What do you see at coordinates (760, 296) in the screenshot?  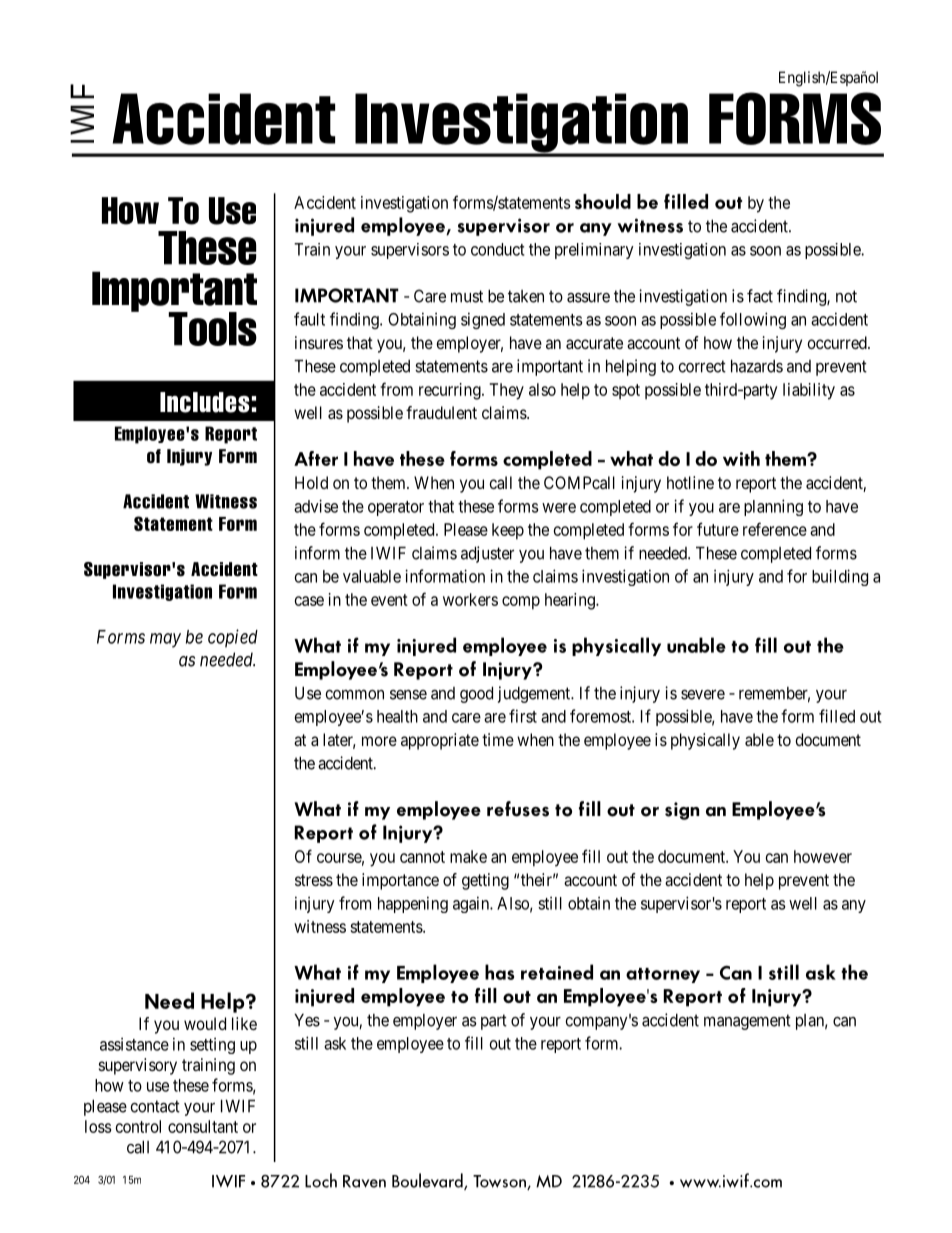 I see `fact` at bounding box center [760, 296].
